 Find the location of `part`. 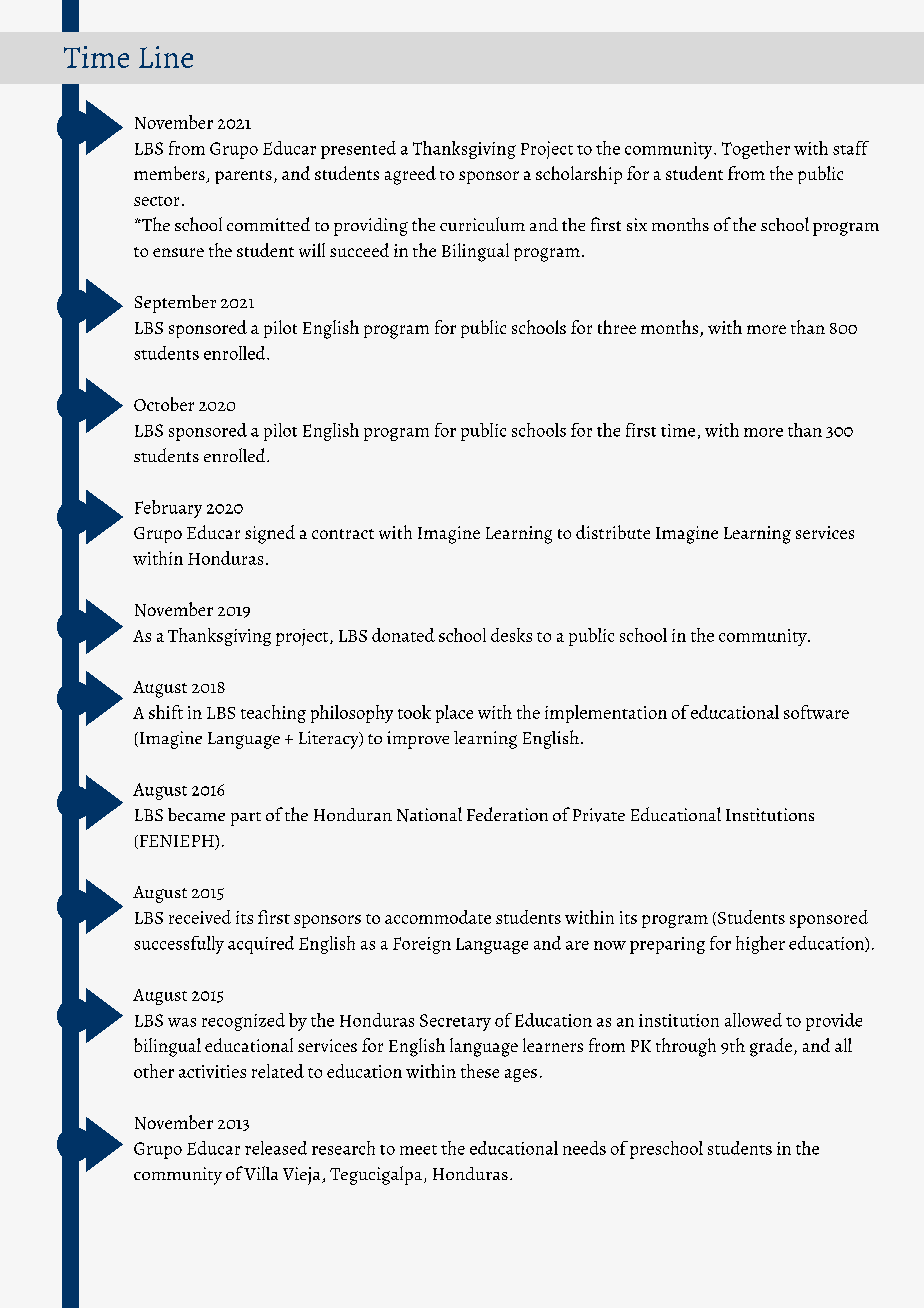

part is located at coordinates (246, 819).
